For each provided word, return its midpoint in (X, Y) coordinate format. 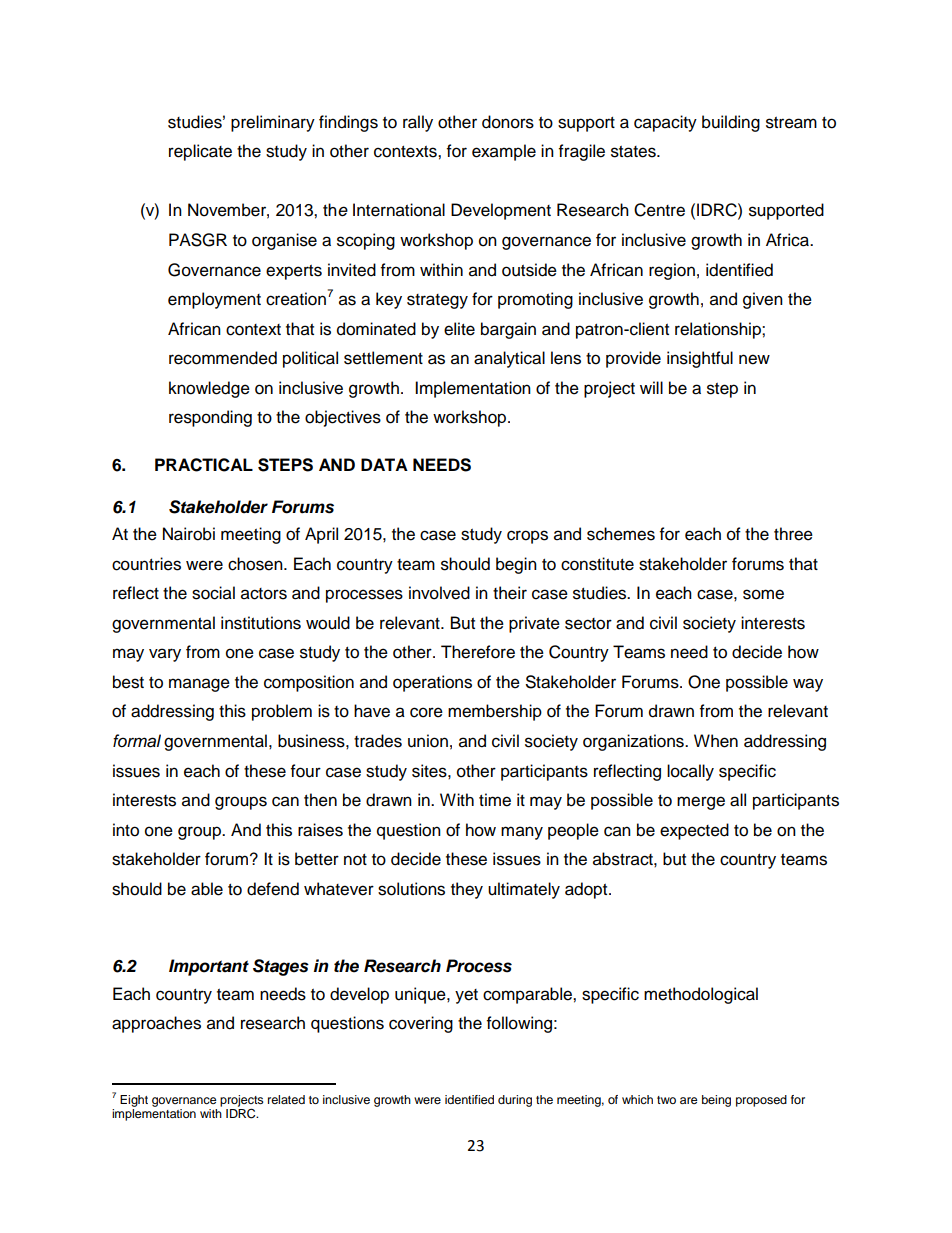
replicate (200, 152)
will (651, 387)
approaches (156, 1024)
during (515, 1101)
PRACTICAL (204, 465)
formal (137, 741)
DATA (384, 464)
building (731, 123)
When (716, 741)
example (504, 152)
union (428, 741)
